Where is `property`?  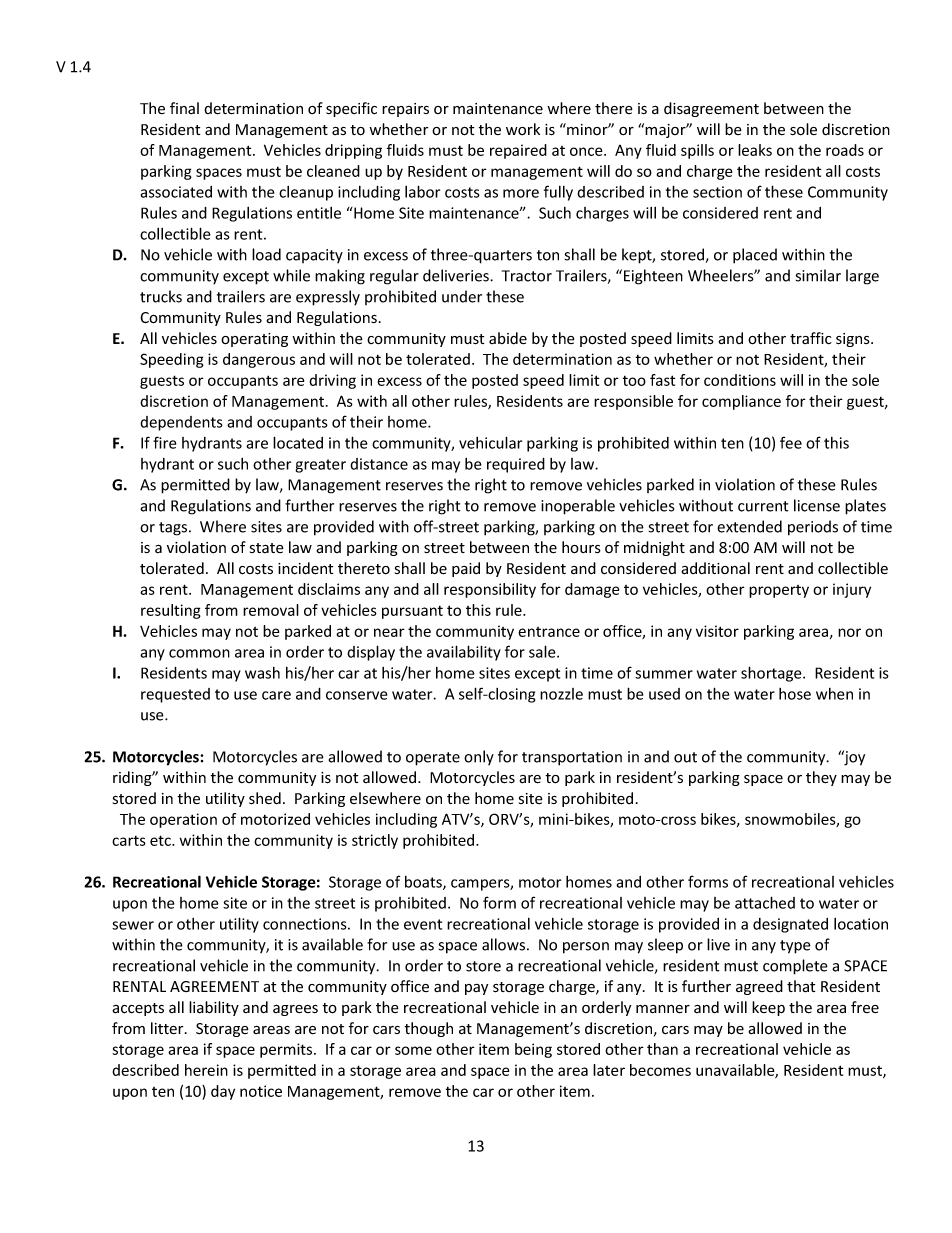
property is located at coordinates (779, 591).
